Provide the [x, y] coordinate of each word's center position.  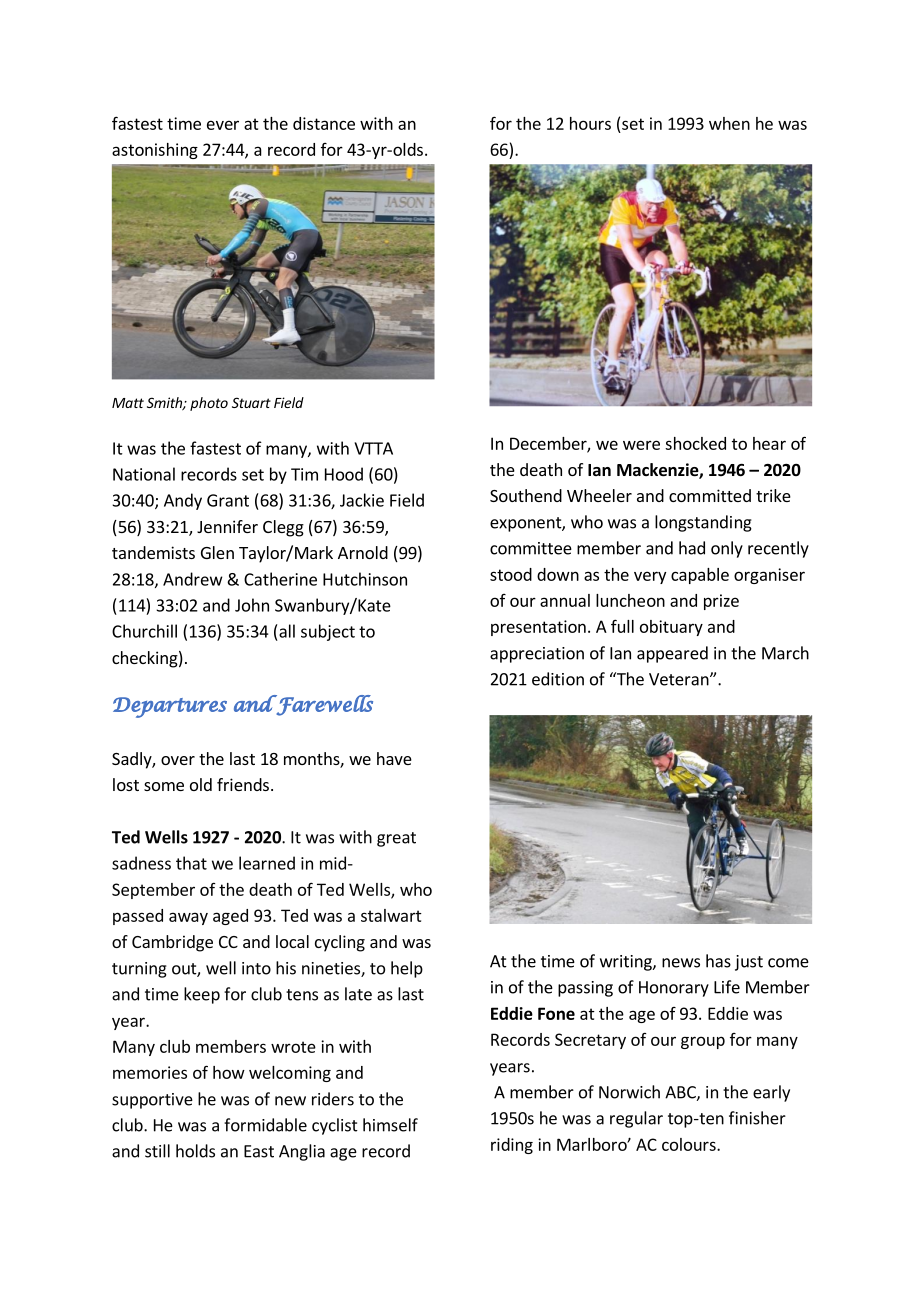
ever [223, 125]
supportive [152, 1101]
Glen [217, 552]
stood [511, 574]
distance [324, 123]
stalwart [391, 915]
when [729, 123]
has [718, 961]
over [178, 760]
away [188, 918]
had [692, 548]
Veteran [680, 679]
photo [209, 404]
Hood [344, 474]
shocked [695, 443]
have [394, 758]
